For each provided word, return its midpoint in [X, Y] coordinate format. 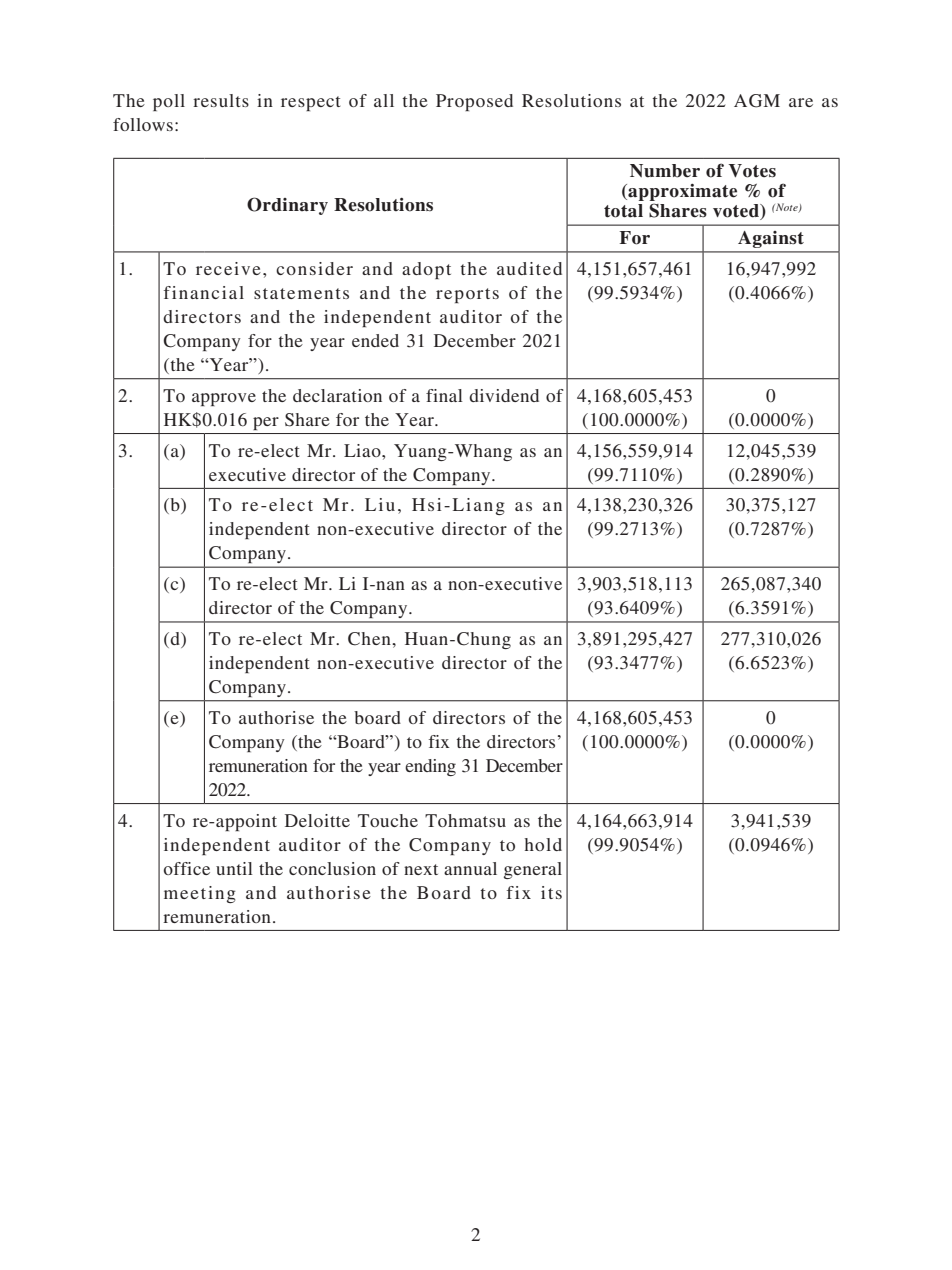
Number [665, 171]
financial [204, 292]
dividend [504, 395]
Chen [370, 639]
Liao [363, 450]
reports [467, 295]
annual [470, 868]
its [551, 892]
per [266, 423]
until [234, 868]
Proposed [474, 102]
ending [430, 767]
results [221, 100]
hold [543, 844]
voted [737, 212]
